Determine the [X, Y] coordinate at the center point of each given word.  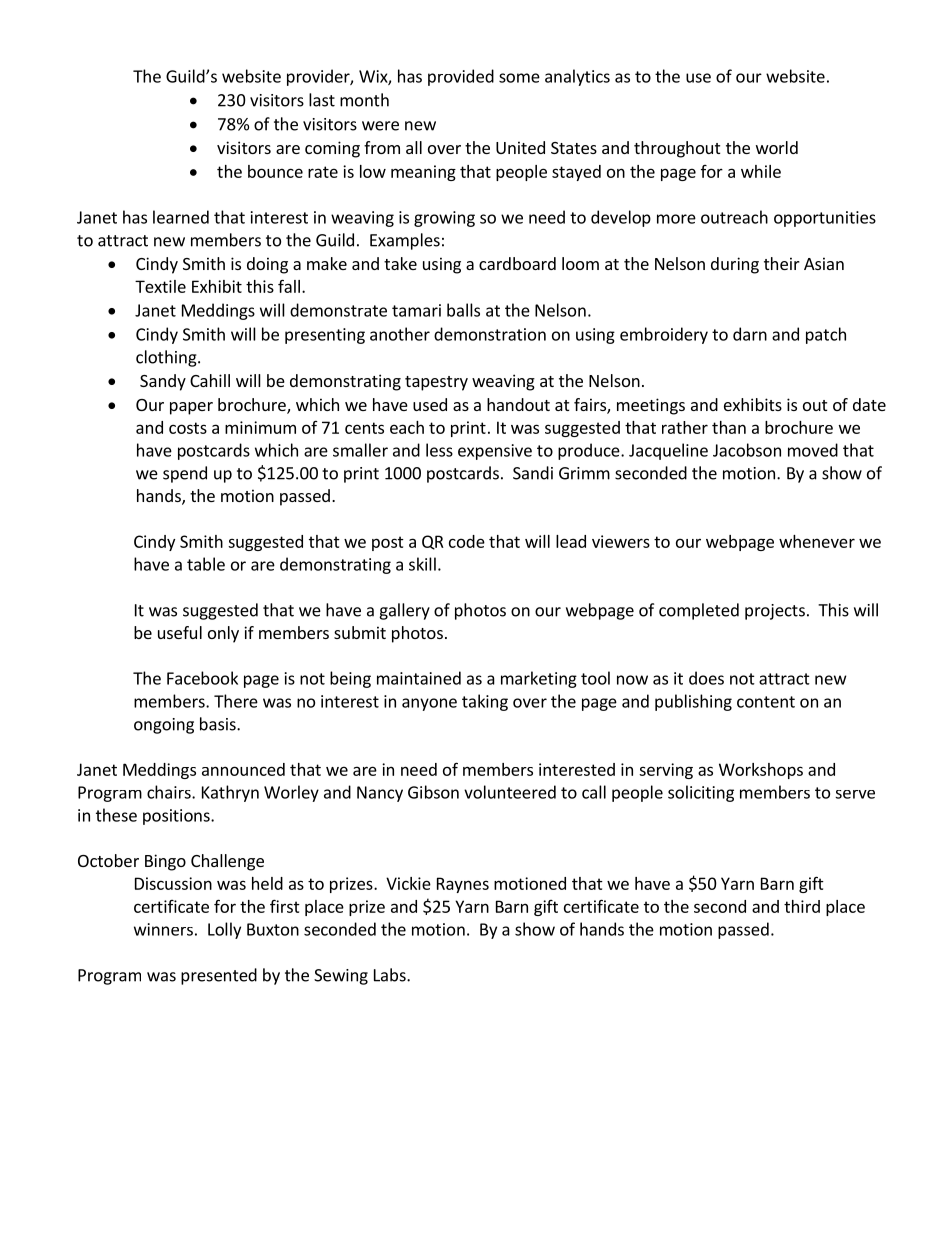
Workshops [761, 771]
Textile [160, 286]
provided [461, 77]
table [206, 564]
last [322, 100]
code [467, 541]
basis [219, 724]
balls [463, 310]
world [777, 147]
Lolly [224, 930]
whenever [817, 541]
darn [750, 334]
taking [485, 702]
